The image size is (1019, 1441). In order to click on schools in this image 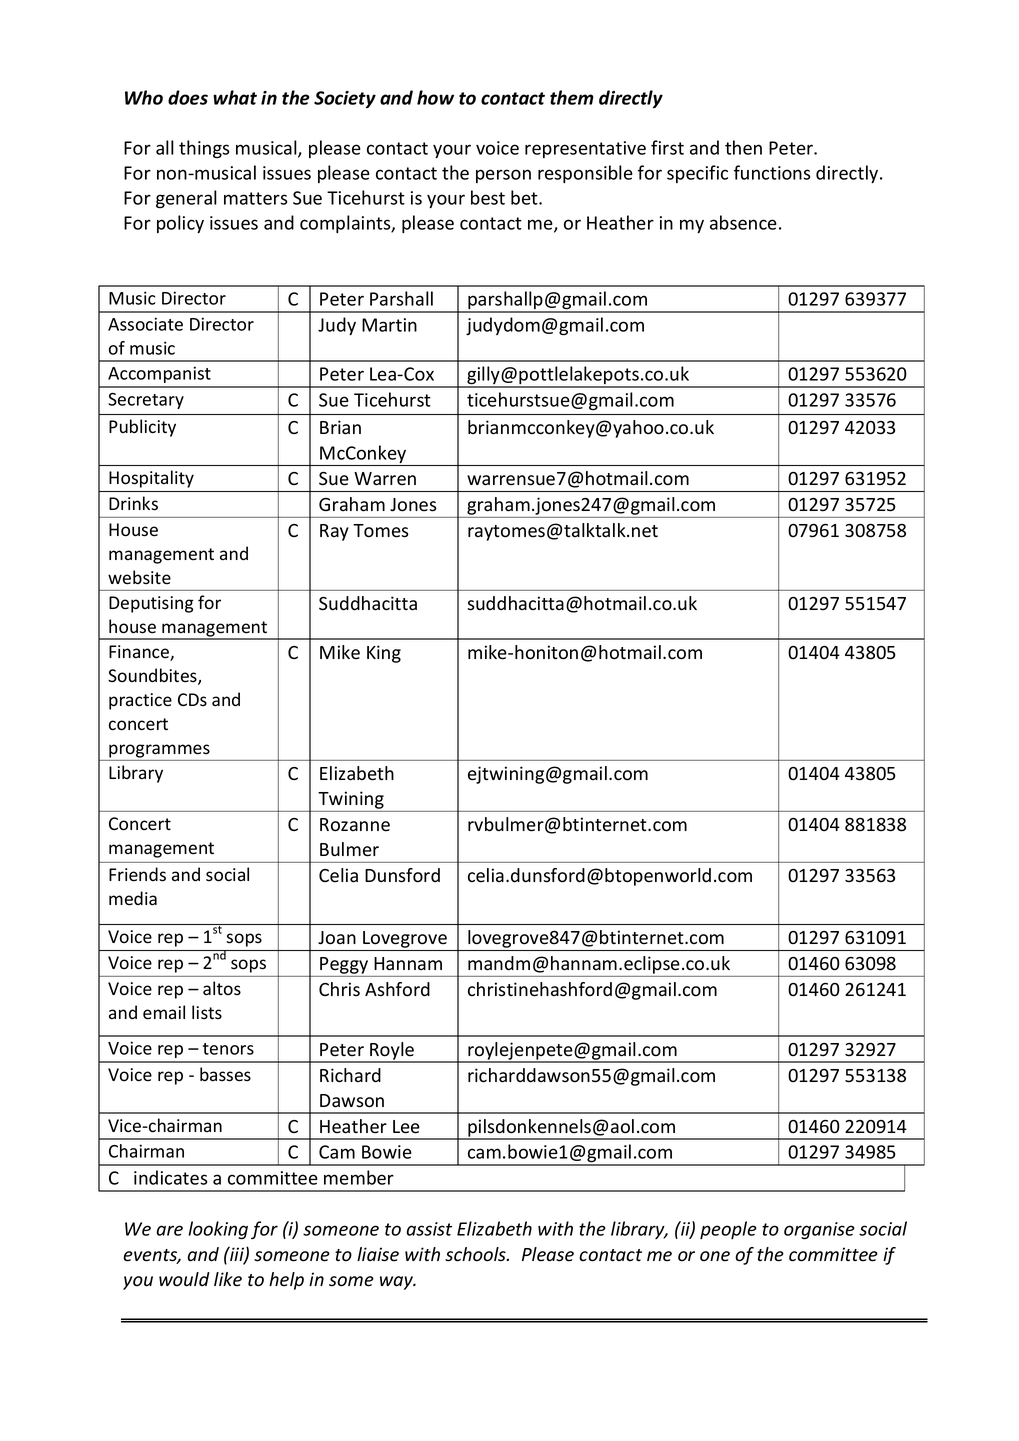, I will do `click(476, 1254)`.
